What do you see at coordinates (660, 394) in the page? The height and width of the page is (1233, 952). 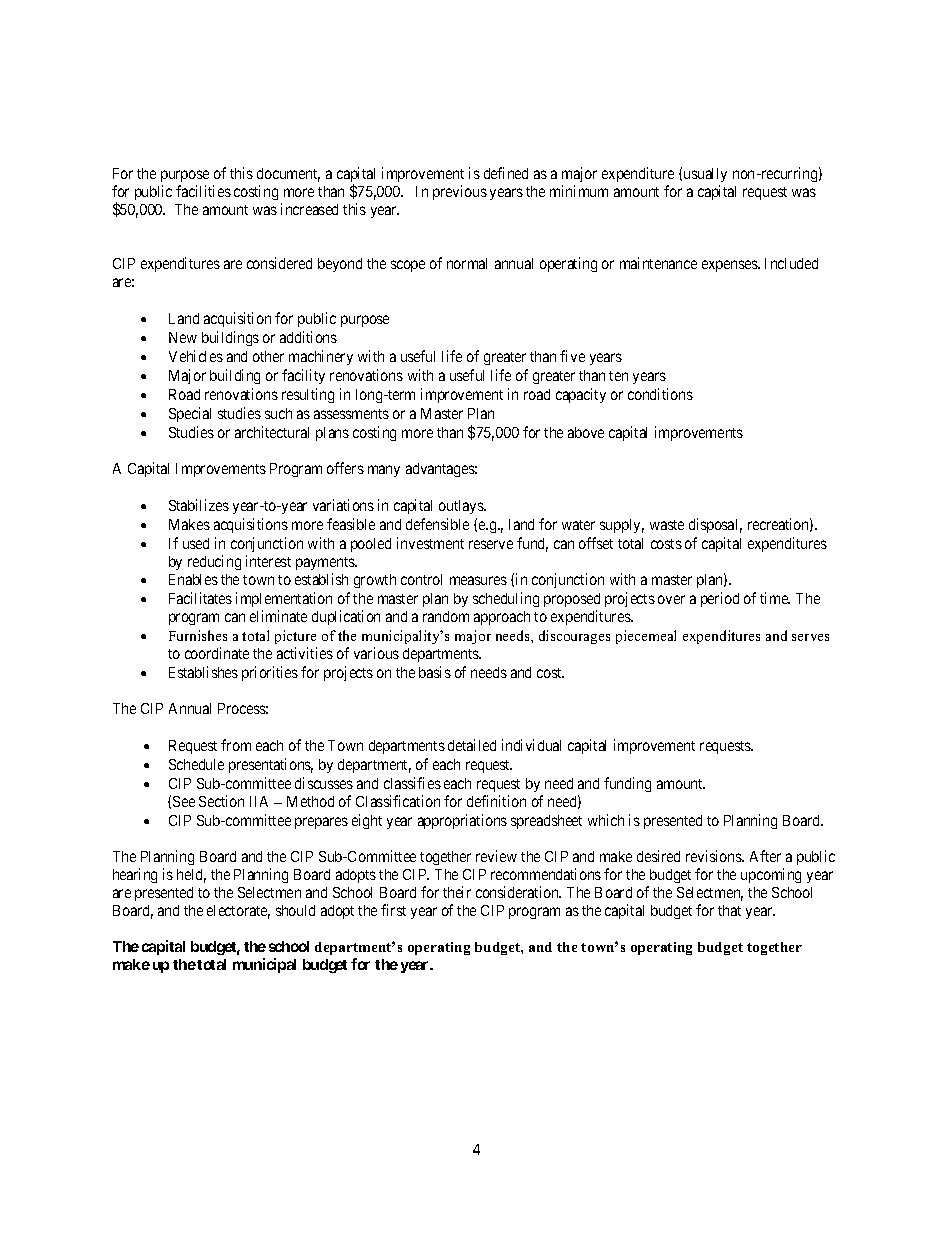 I see `conditions` at bounding box center [660, 394].
